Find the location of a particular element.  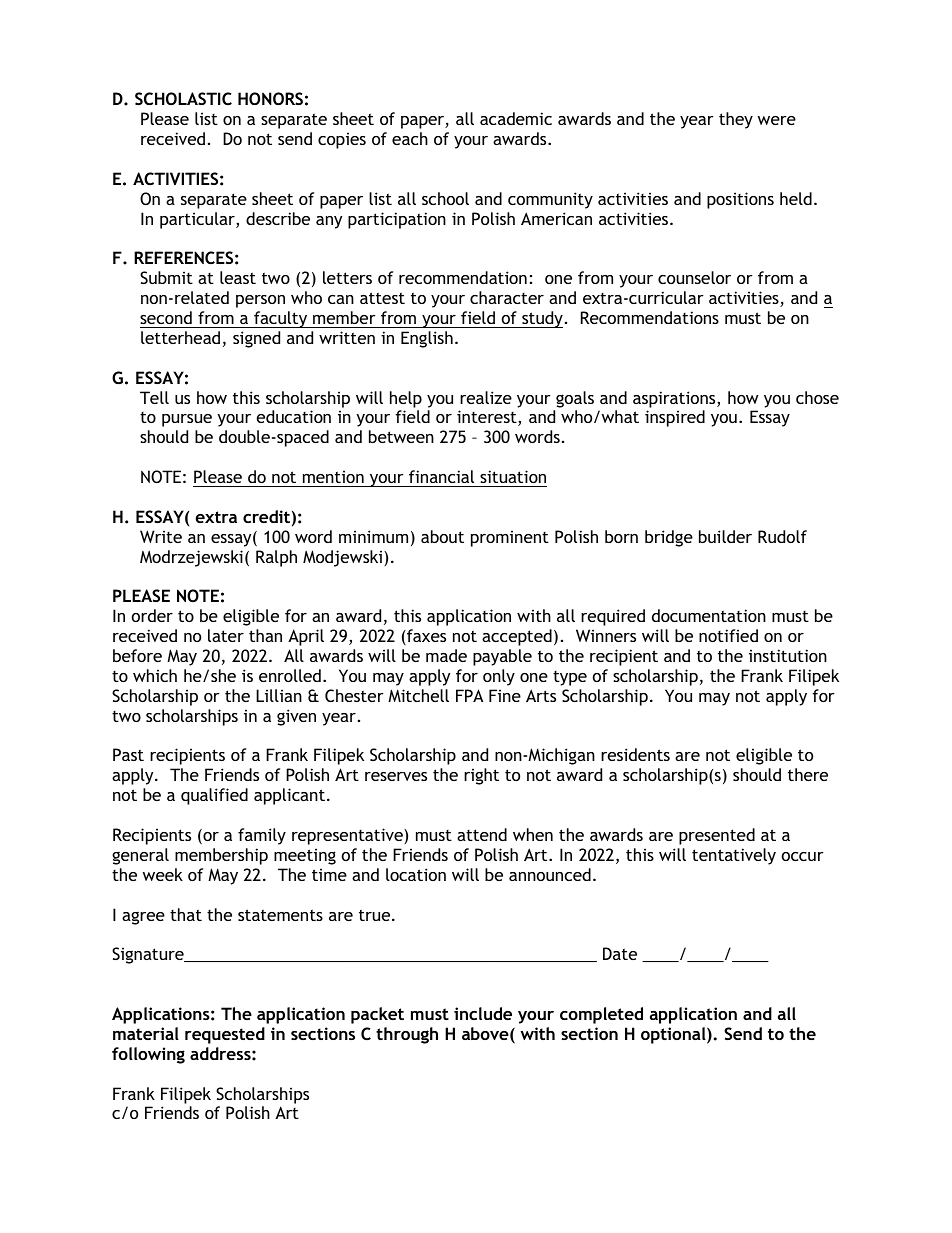

English is located at coordinates (427, 339).
